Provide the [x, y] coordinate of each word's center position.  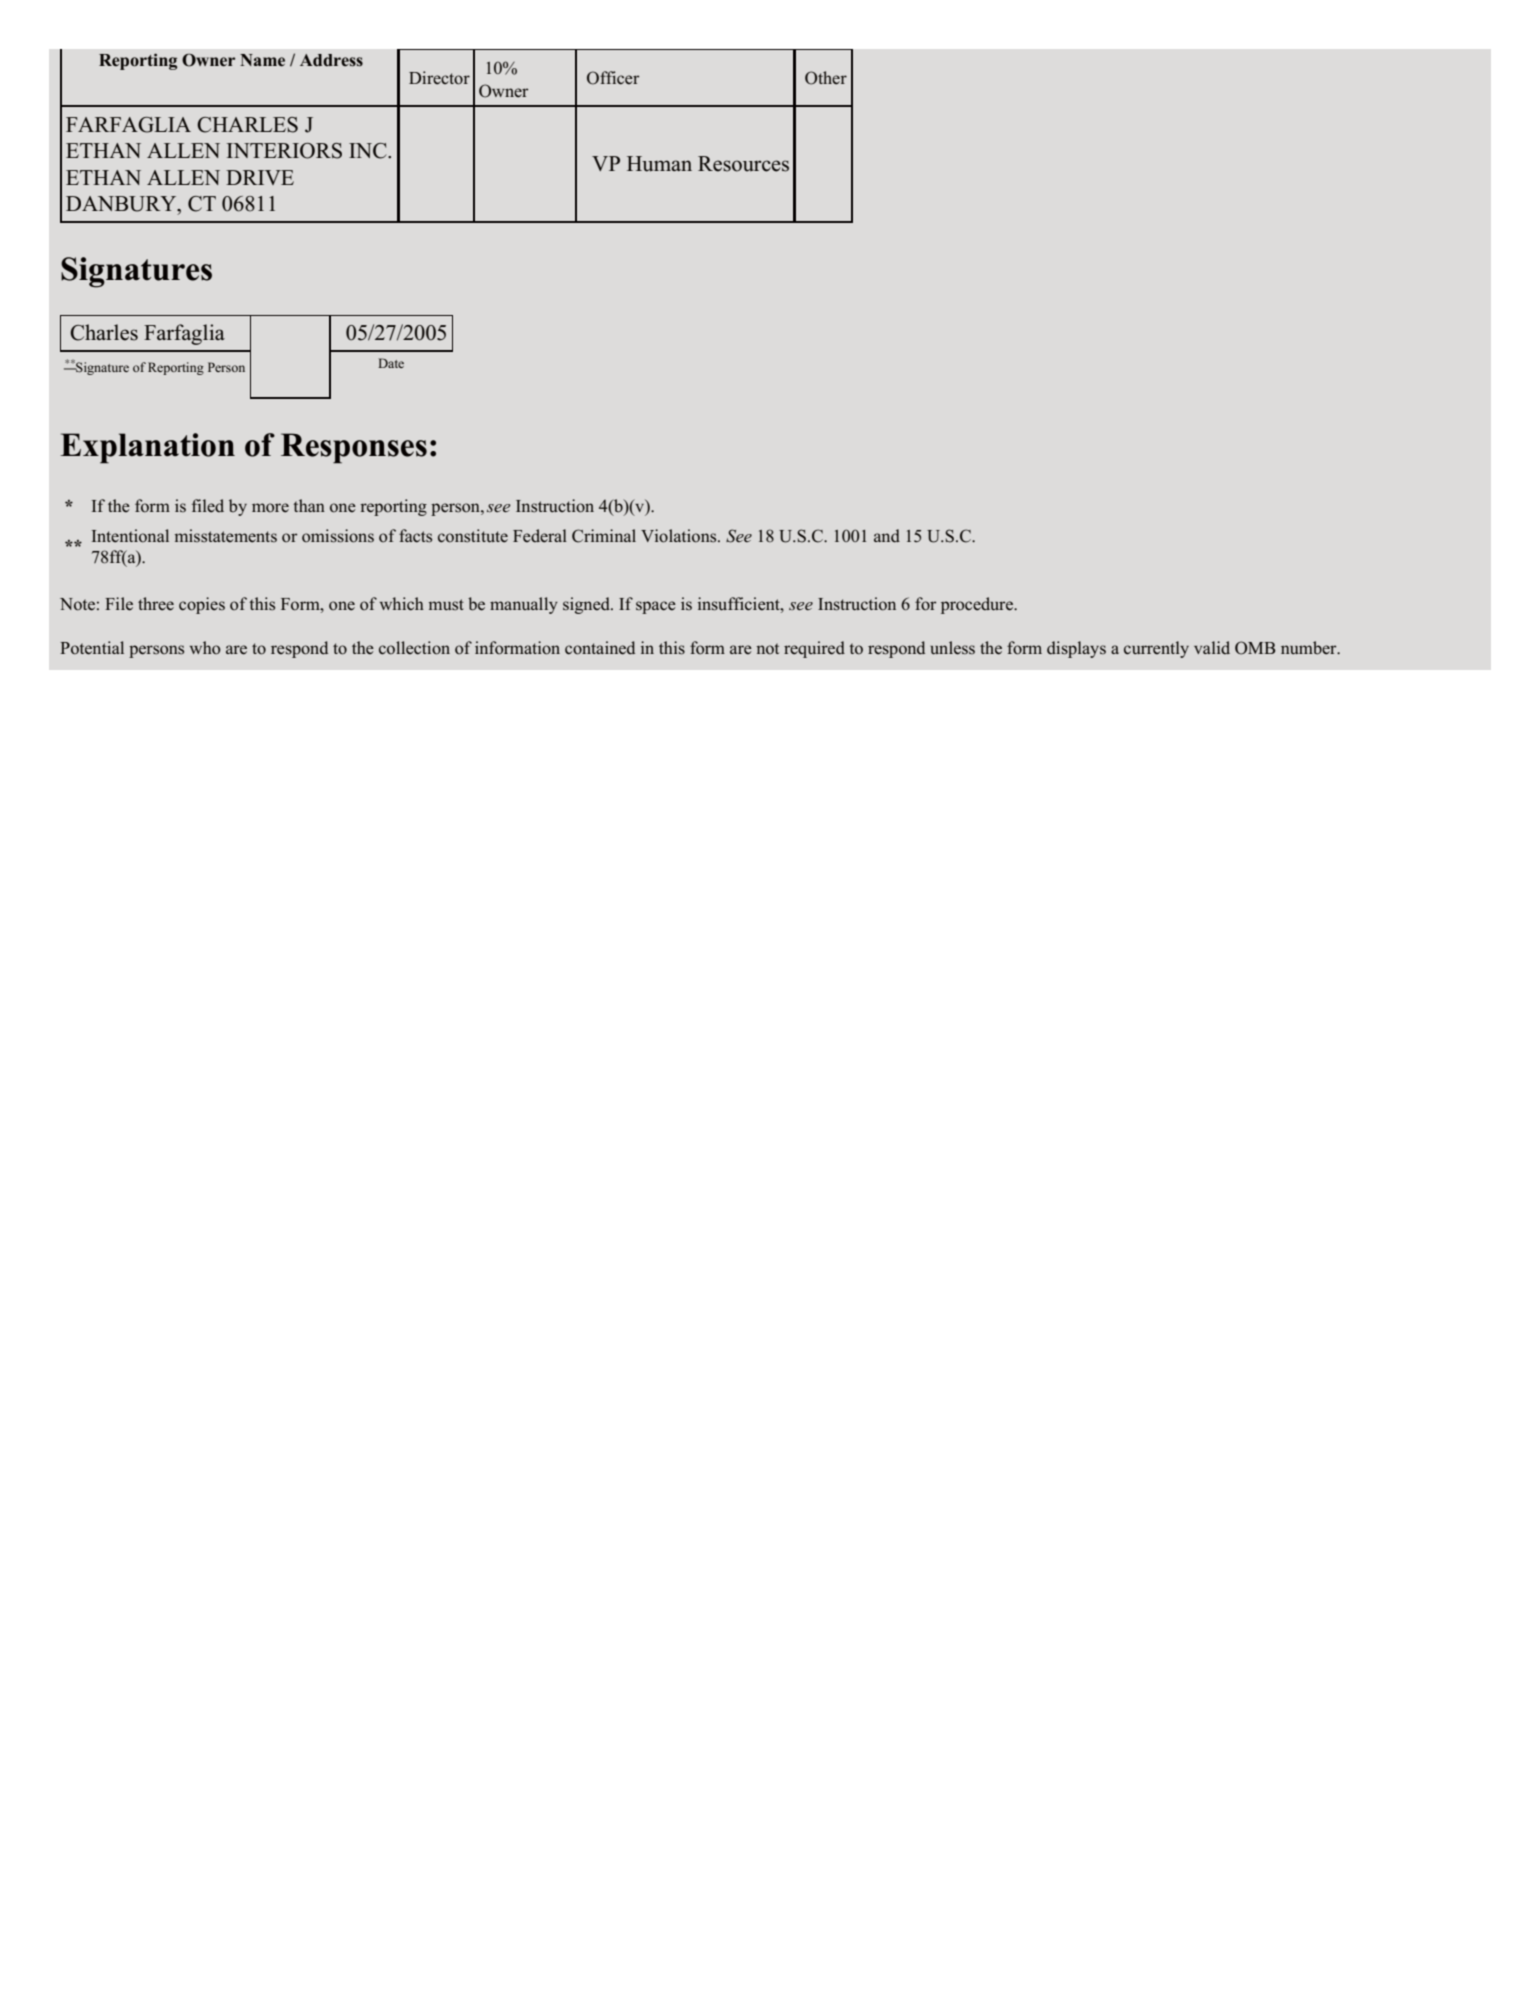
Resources [743, 164]
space [656, 607]
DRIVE [260, 177]
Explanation [147, 448]
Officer [613, 78]
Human [659, 164]
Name [262, 60]
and [887, 536]
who [205, 648]
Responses [354, 448]
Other [826, 78]
